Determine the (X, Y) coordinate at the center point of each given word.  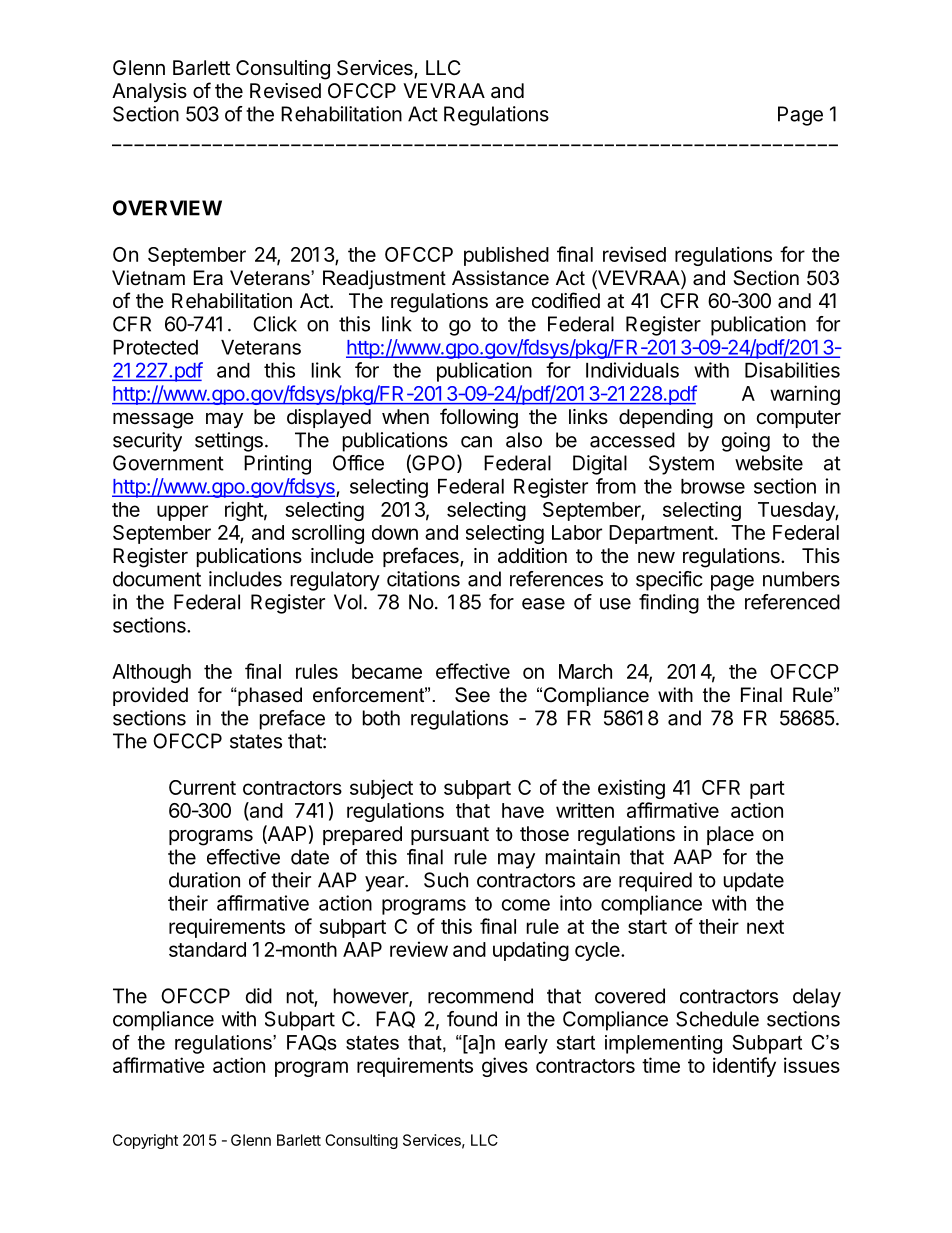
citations (423, 579)
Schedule (717, 1019)
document (157, 579)
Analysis (149, 92)
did (259, 996)
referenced (792, 602)
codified (566, 300)
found (472, 1019)
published (506, 256)
